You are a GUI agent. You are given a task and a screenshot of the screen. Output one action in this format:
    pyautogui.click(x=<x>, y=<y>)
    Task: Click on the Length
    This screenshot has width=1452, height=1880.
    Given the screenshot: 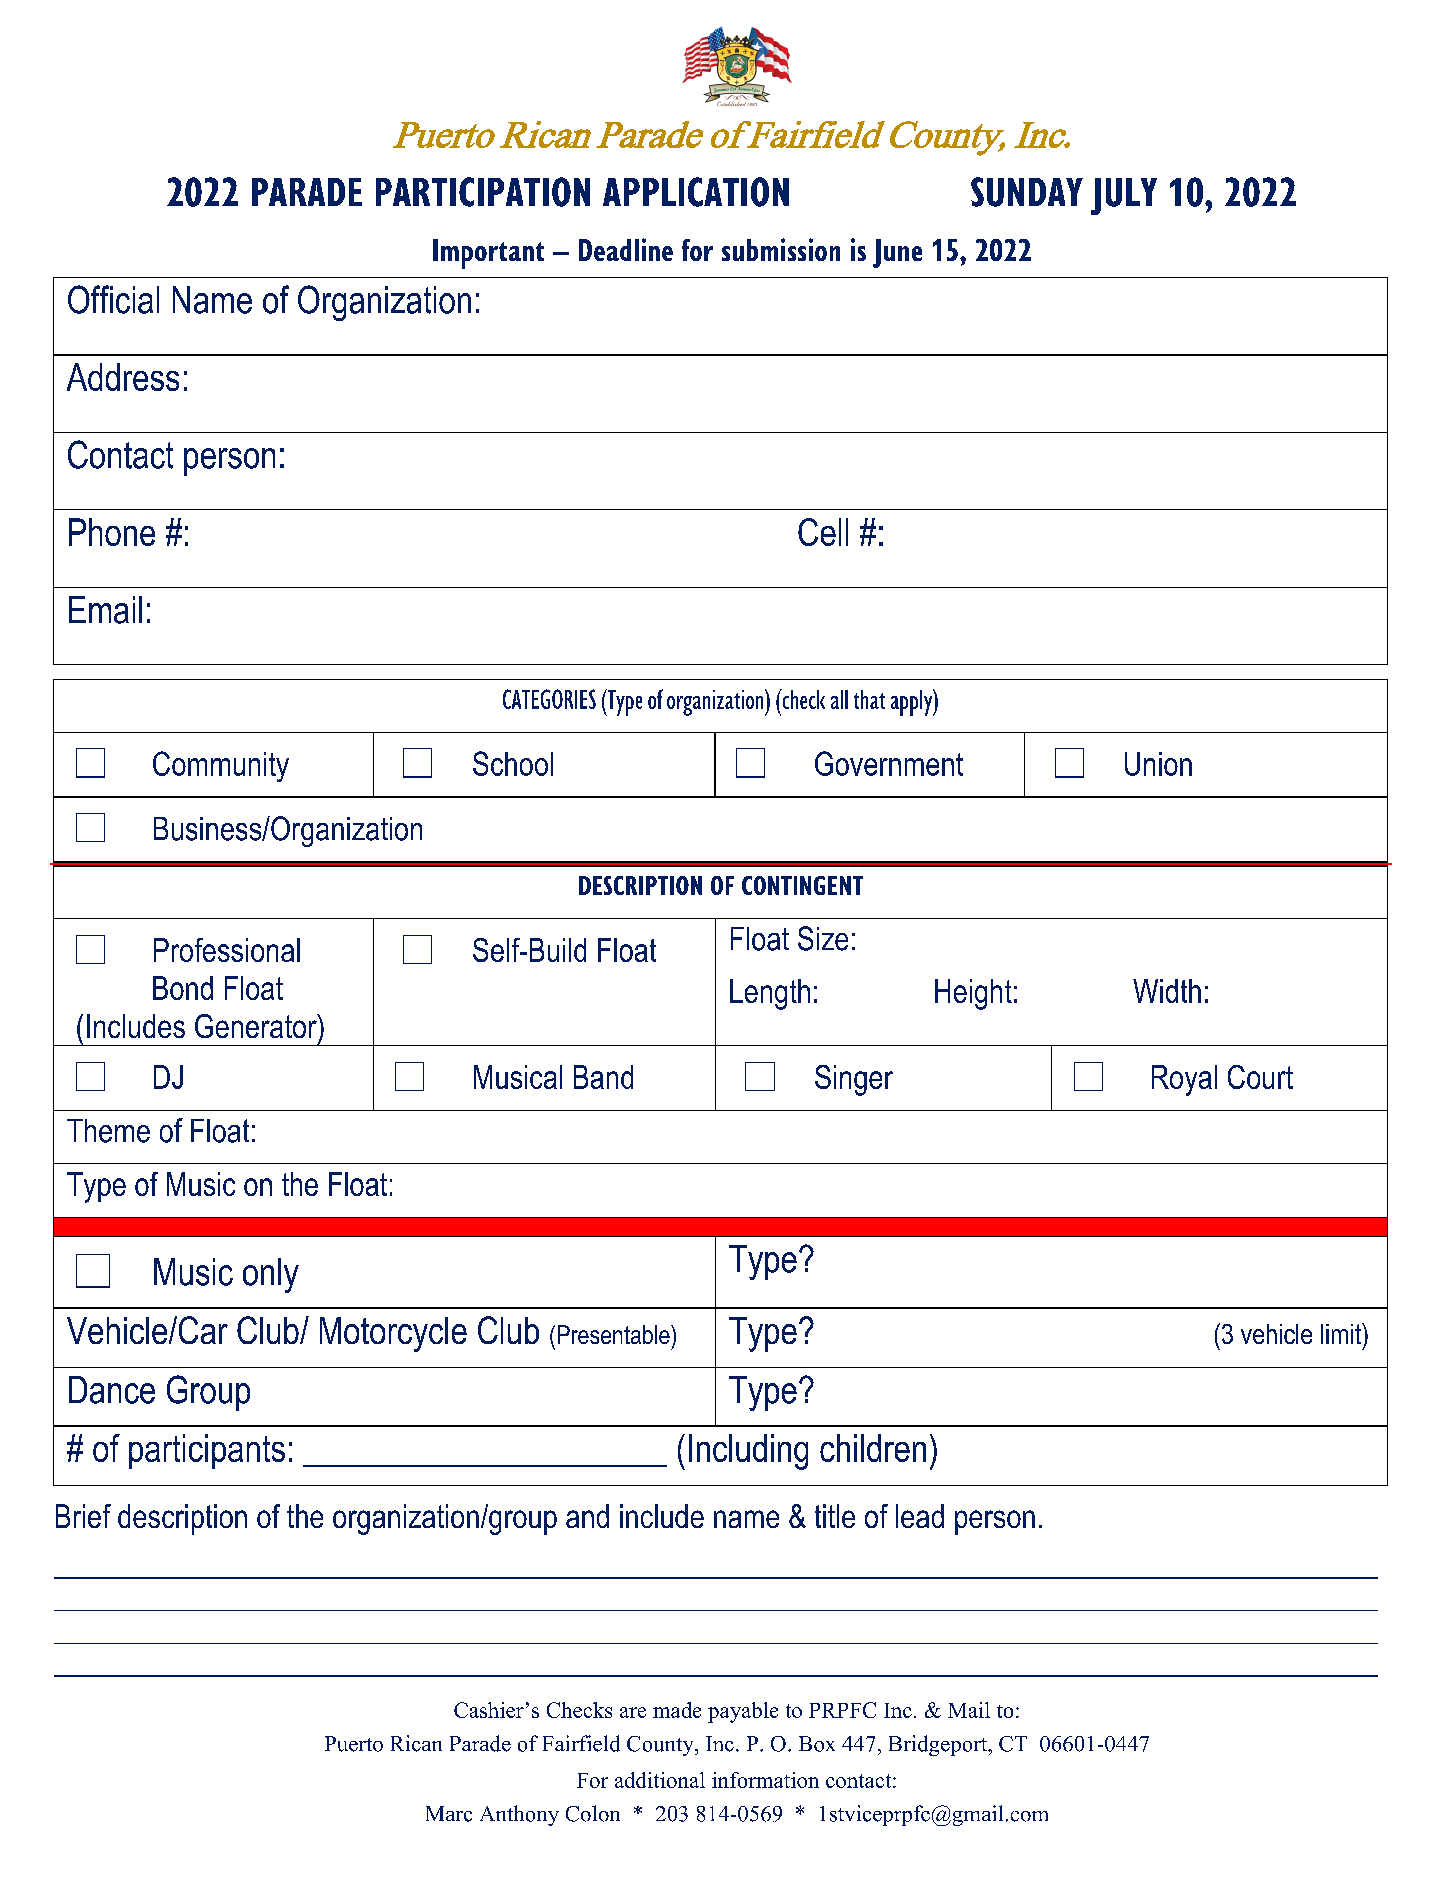 What is the action you would take?
    pyautogui.click(x=770, y=994)
